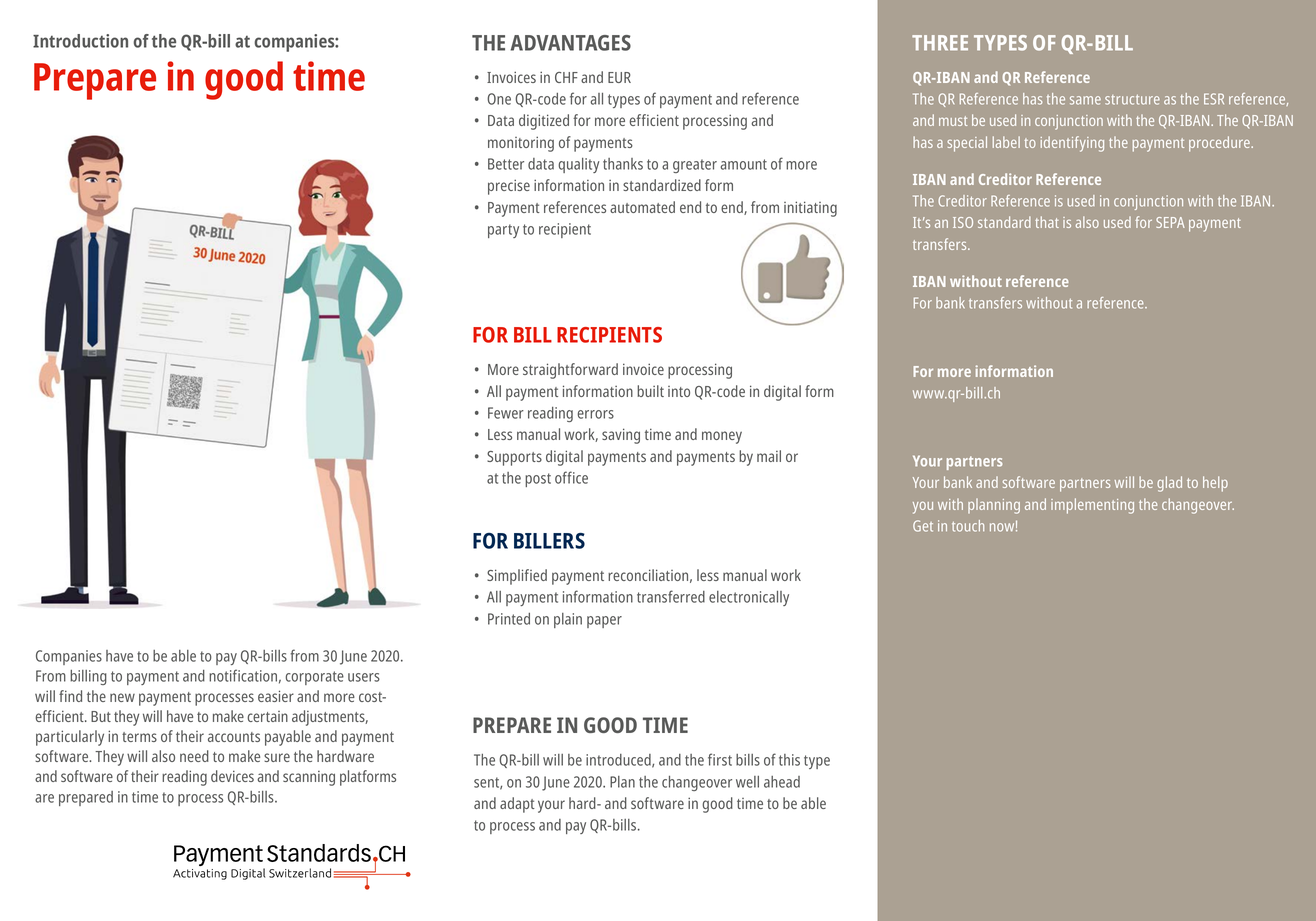  Describe the element at coordinates (1047, 222) in the page. I see `that` at that location.
